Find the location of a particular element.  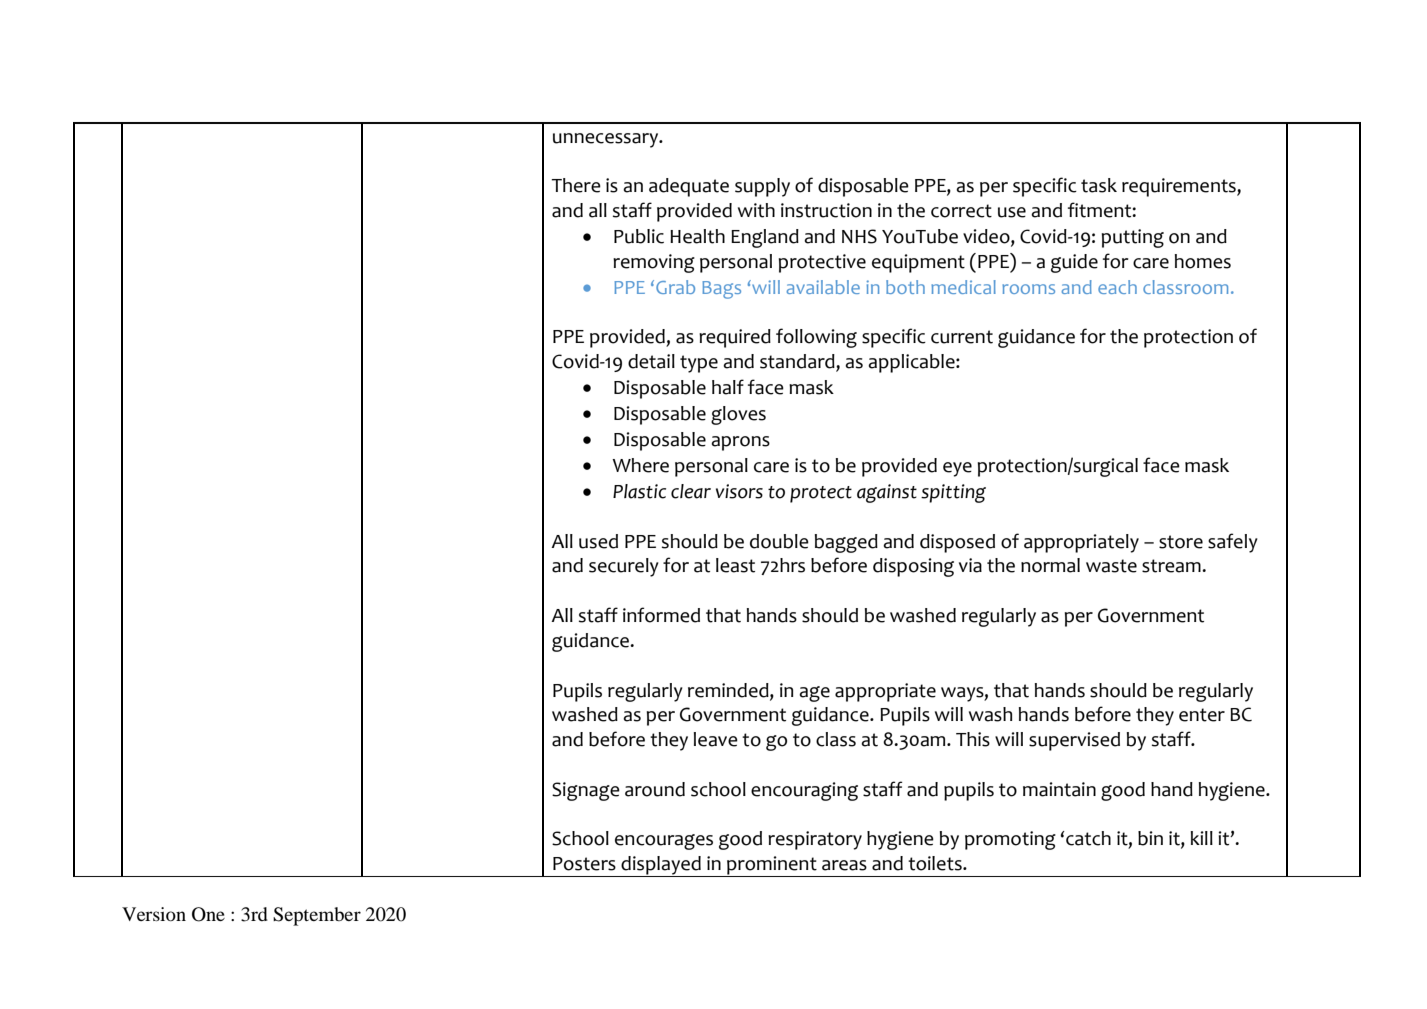

informed is located at coordinates (661, 615).
